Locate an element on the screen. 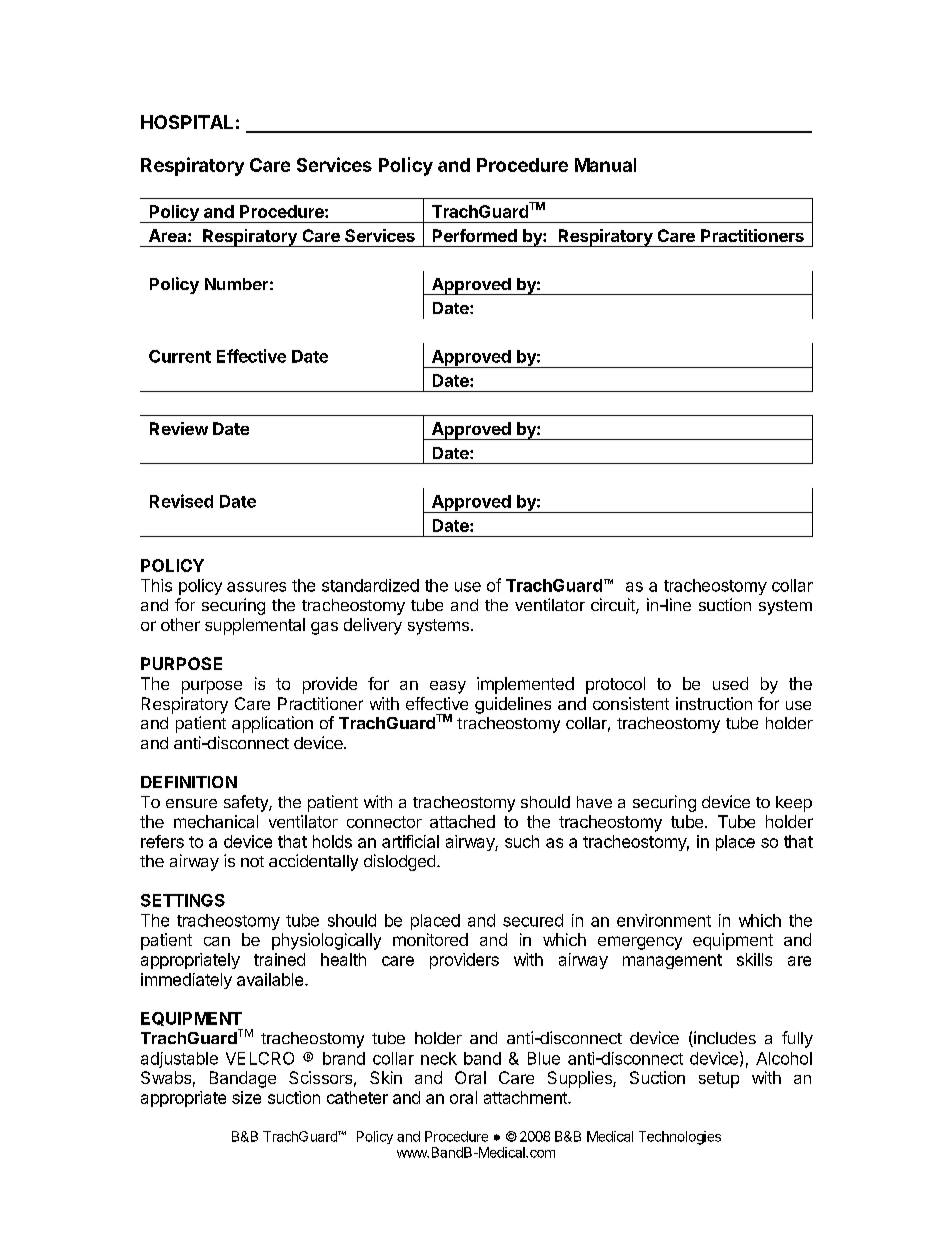 This screenshot has width=952, height=1233. easy is located at coordinates (448, 687).
